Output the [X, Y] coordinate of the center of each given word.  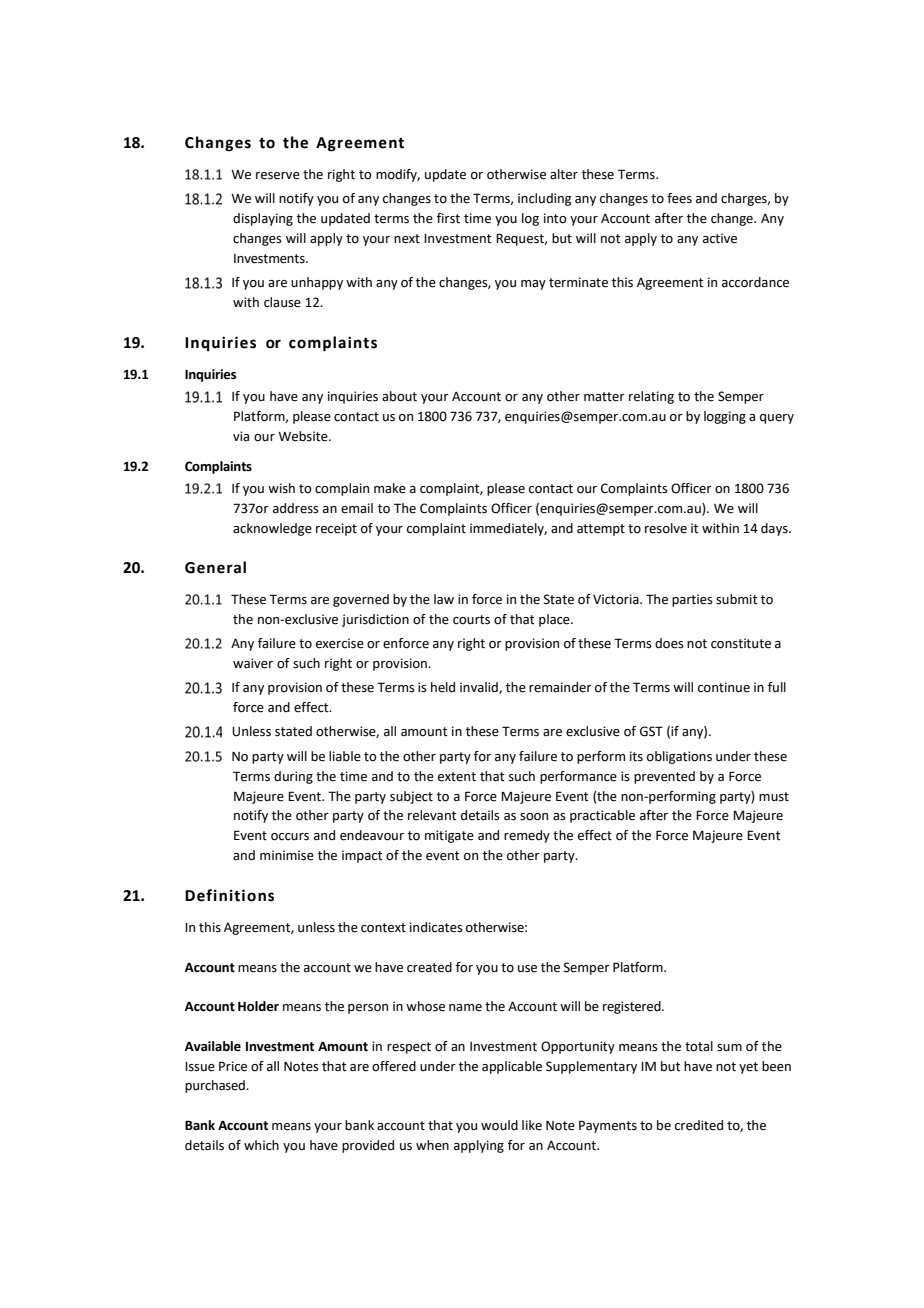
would [499, 1125]
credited [699, 1125]
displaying [263, 219]
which [261, 1145]
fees [679, 198]
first [448, 218]
